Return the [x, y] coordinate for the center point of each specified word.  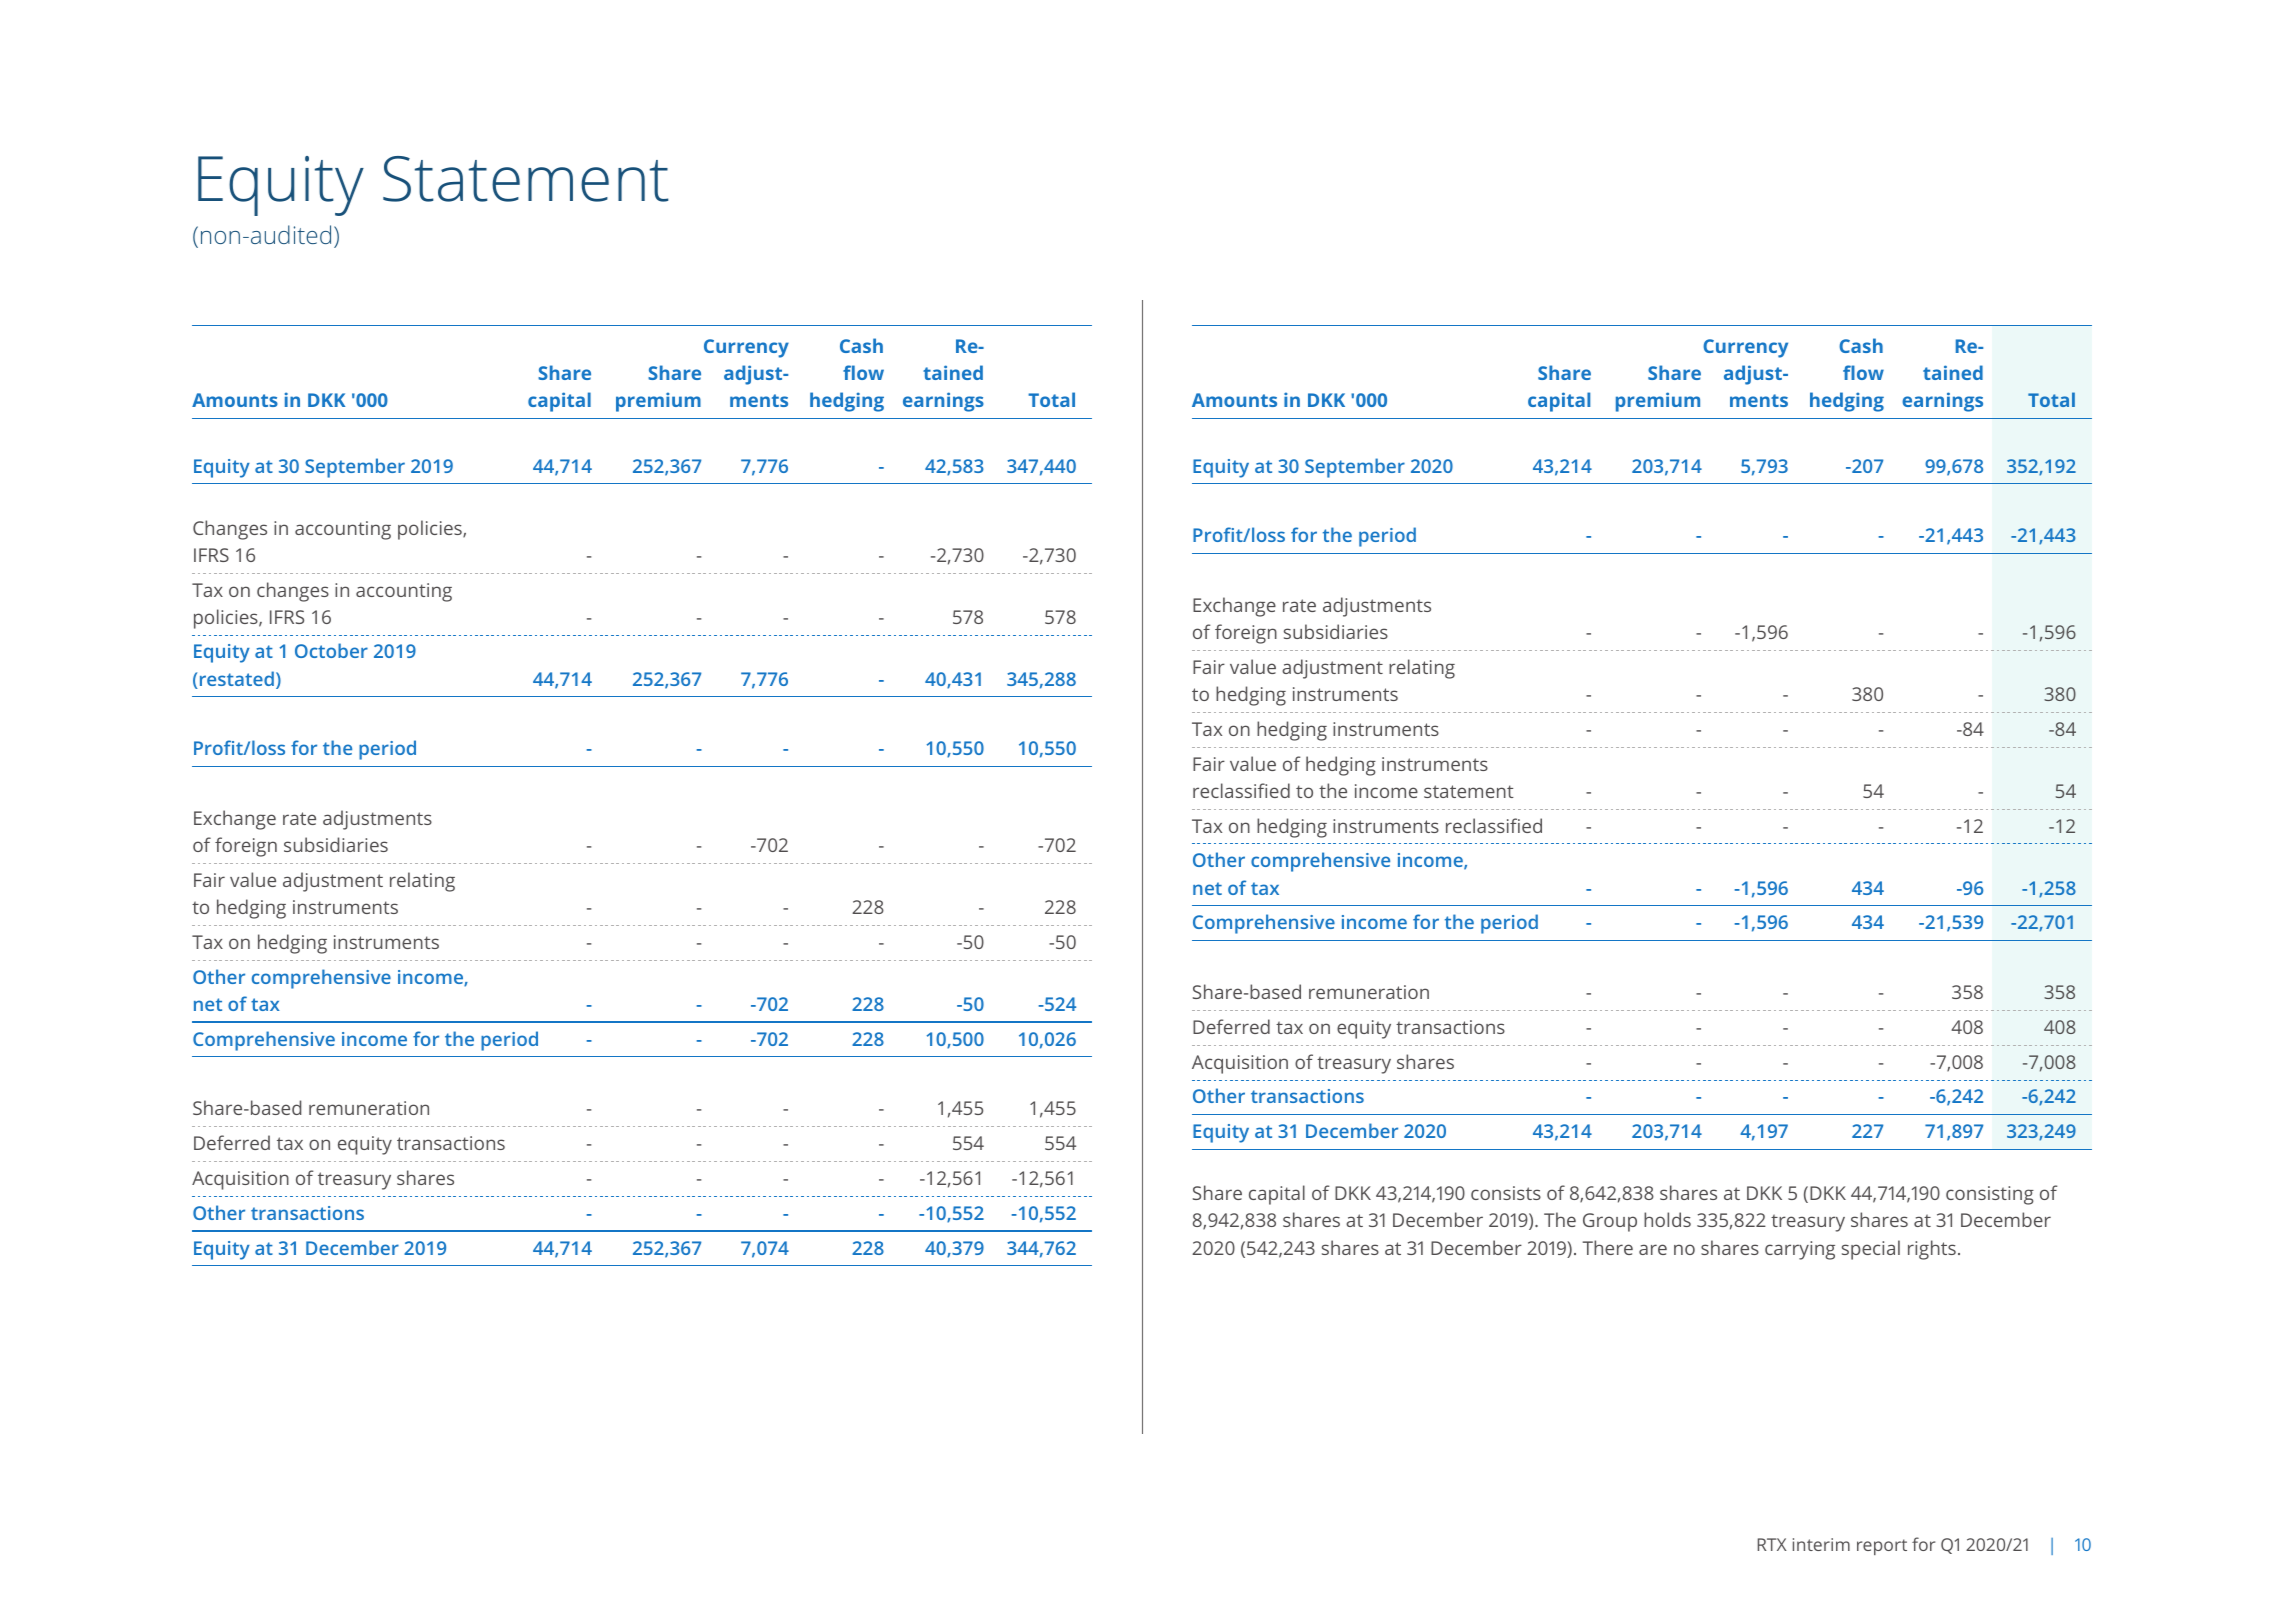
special [1871, 1250]
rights [1932, 1250]
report [1882, 1547]
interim [1821, 1544]
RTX [1772, 1544]
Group [1610, 1222]
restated [235, 680]
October [331, 650]
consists [1506, 1193]
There [1607, 1247]
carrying [1800, 1250]
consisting [1990, 1195]
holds [1667, 1219]
